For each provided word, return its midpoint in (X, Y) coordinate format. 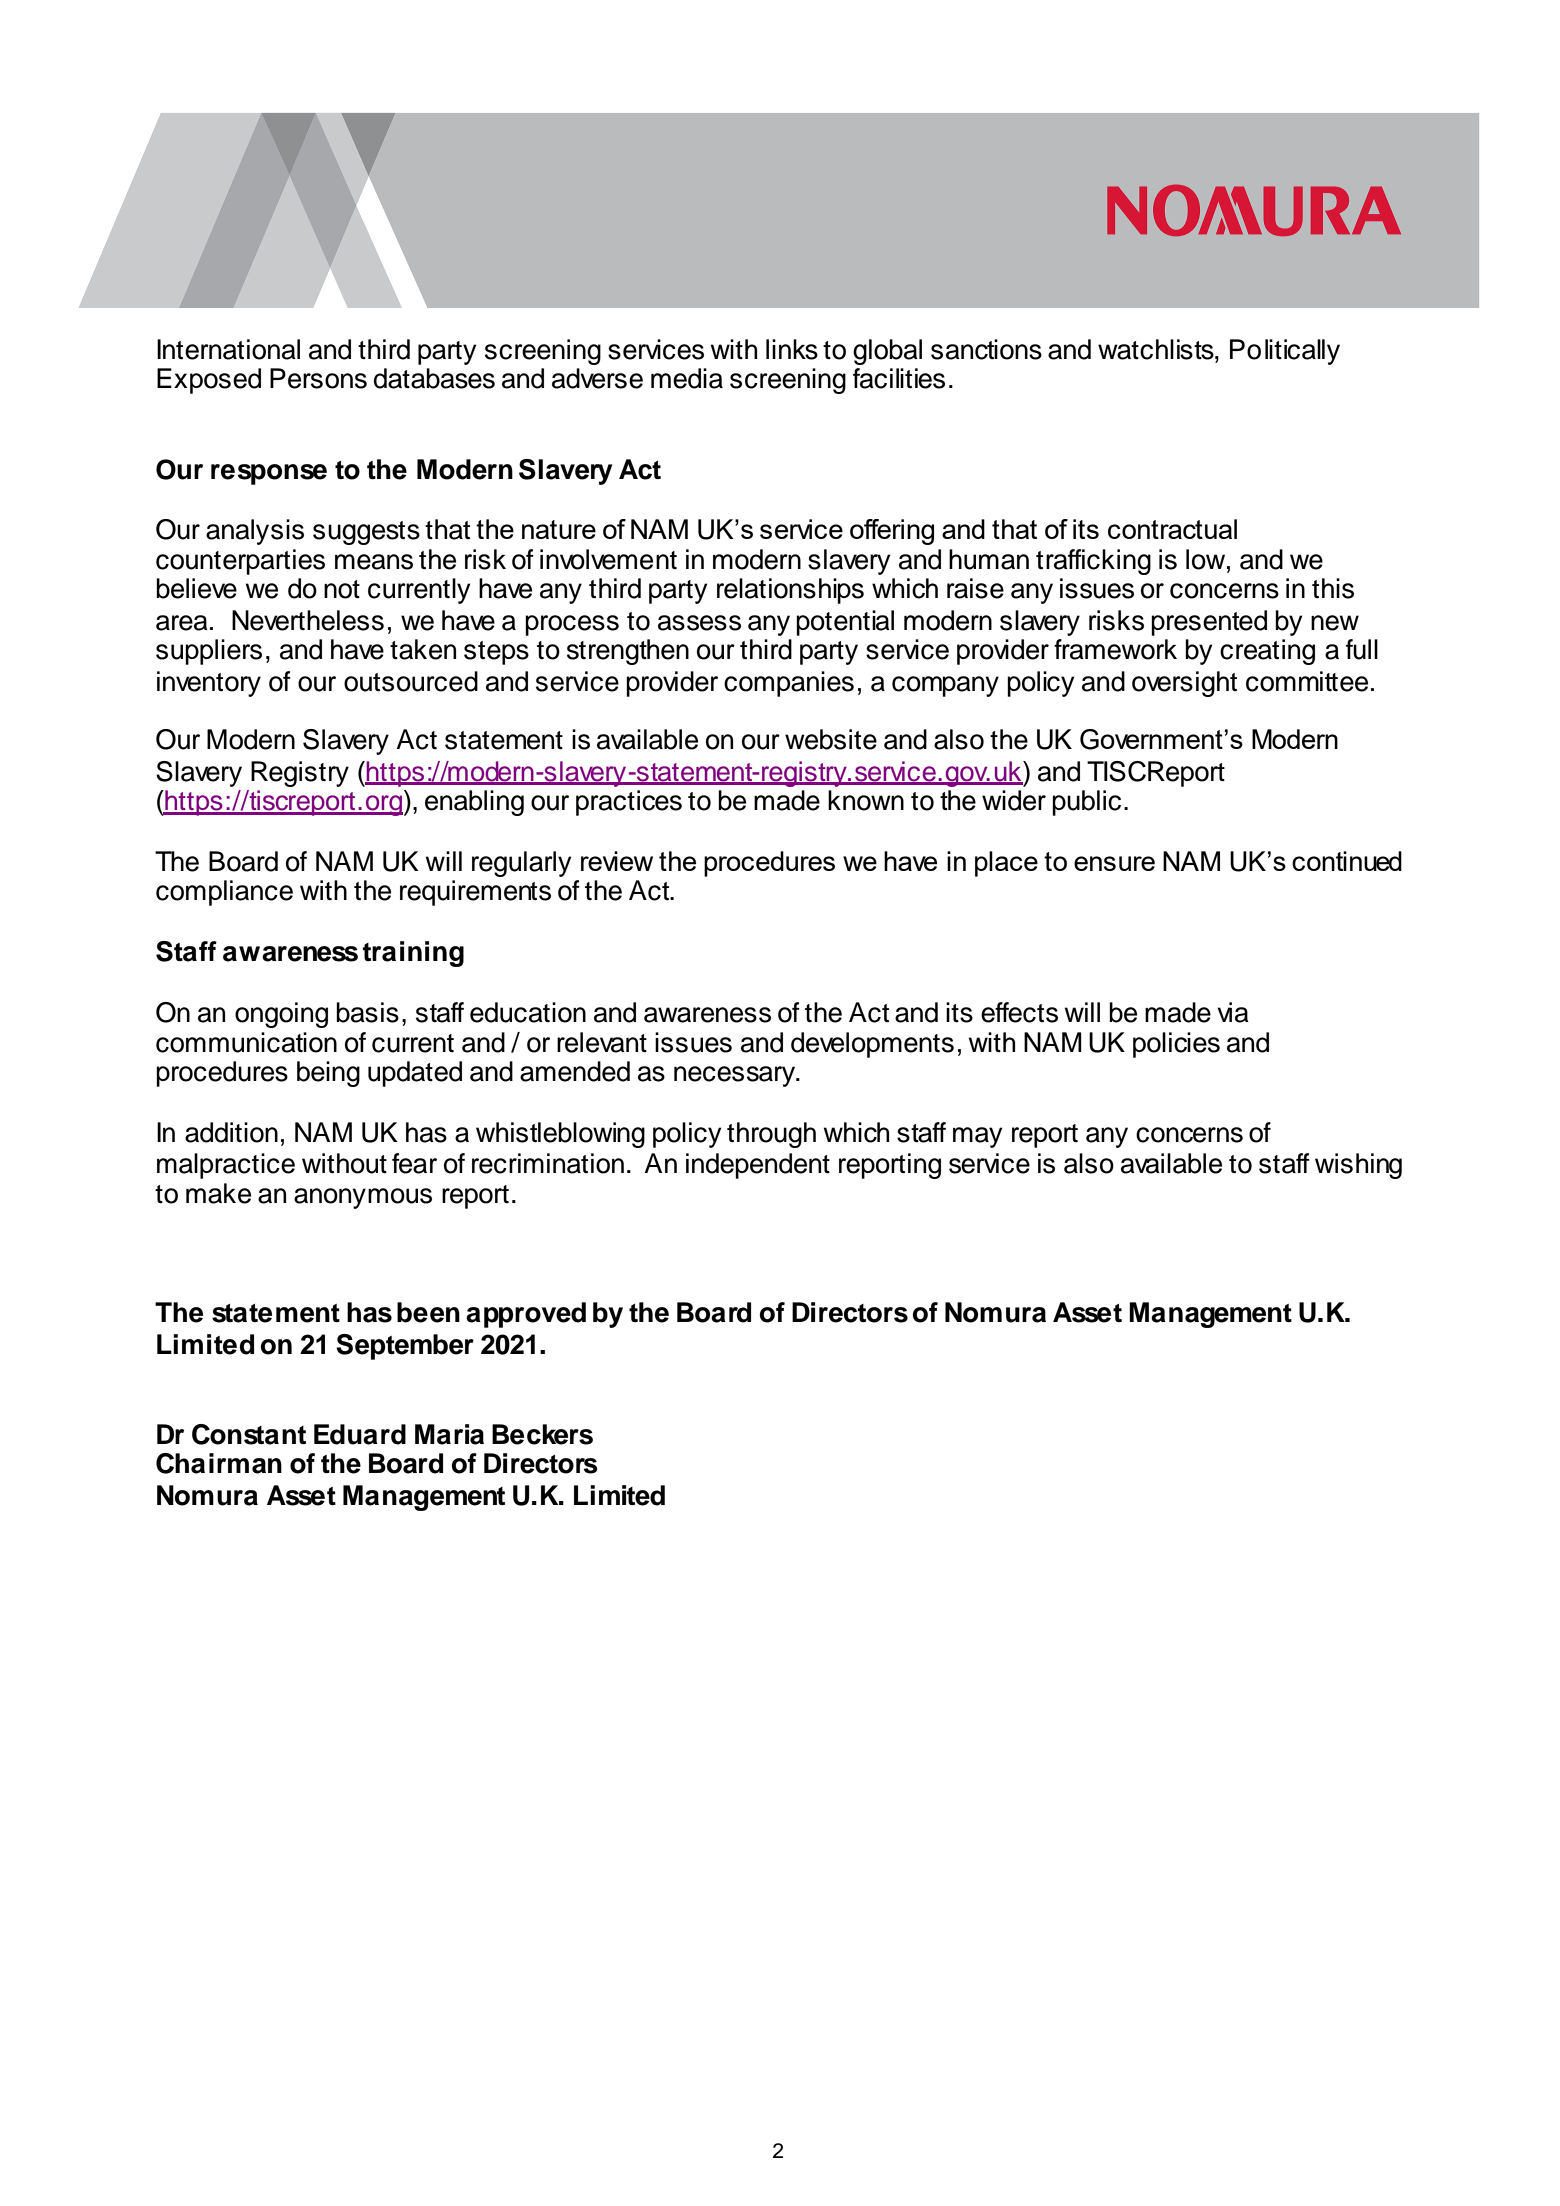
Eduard (360, 1434)
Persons (318, 378)
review (617, 861)
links (792, 349)
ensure (1114, 863)
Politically (1285, 352)
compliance (224, 893)
